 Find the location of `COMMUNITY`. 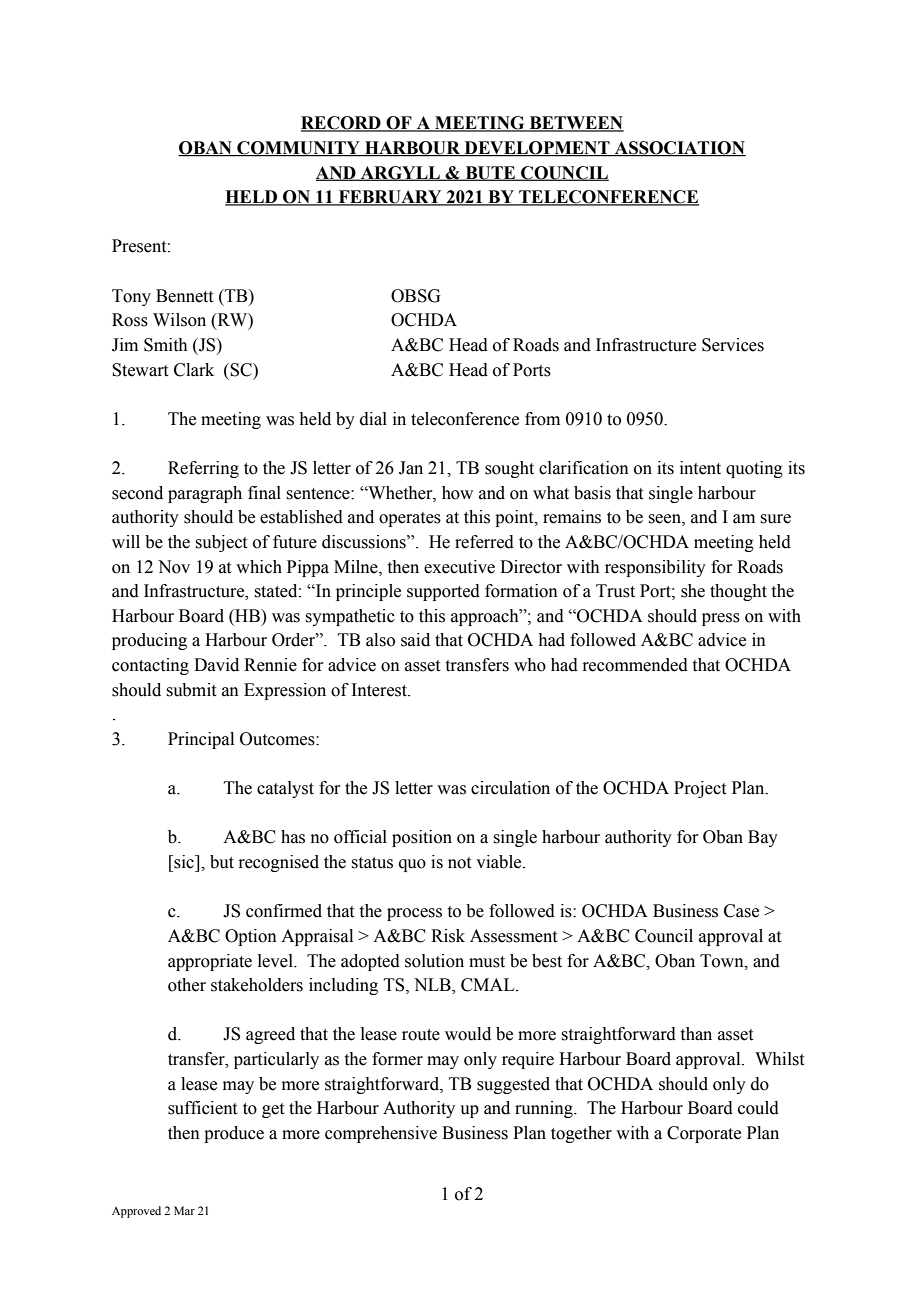

COMMUNITY is located at coordinates (298, 149).
